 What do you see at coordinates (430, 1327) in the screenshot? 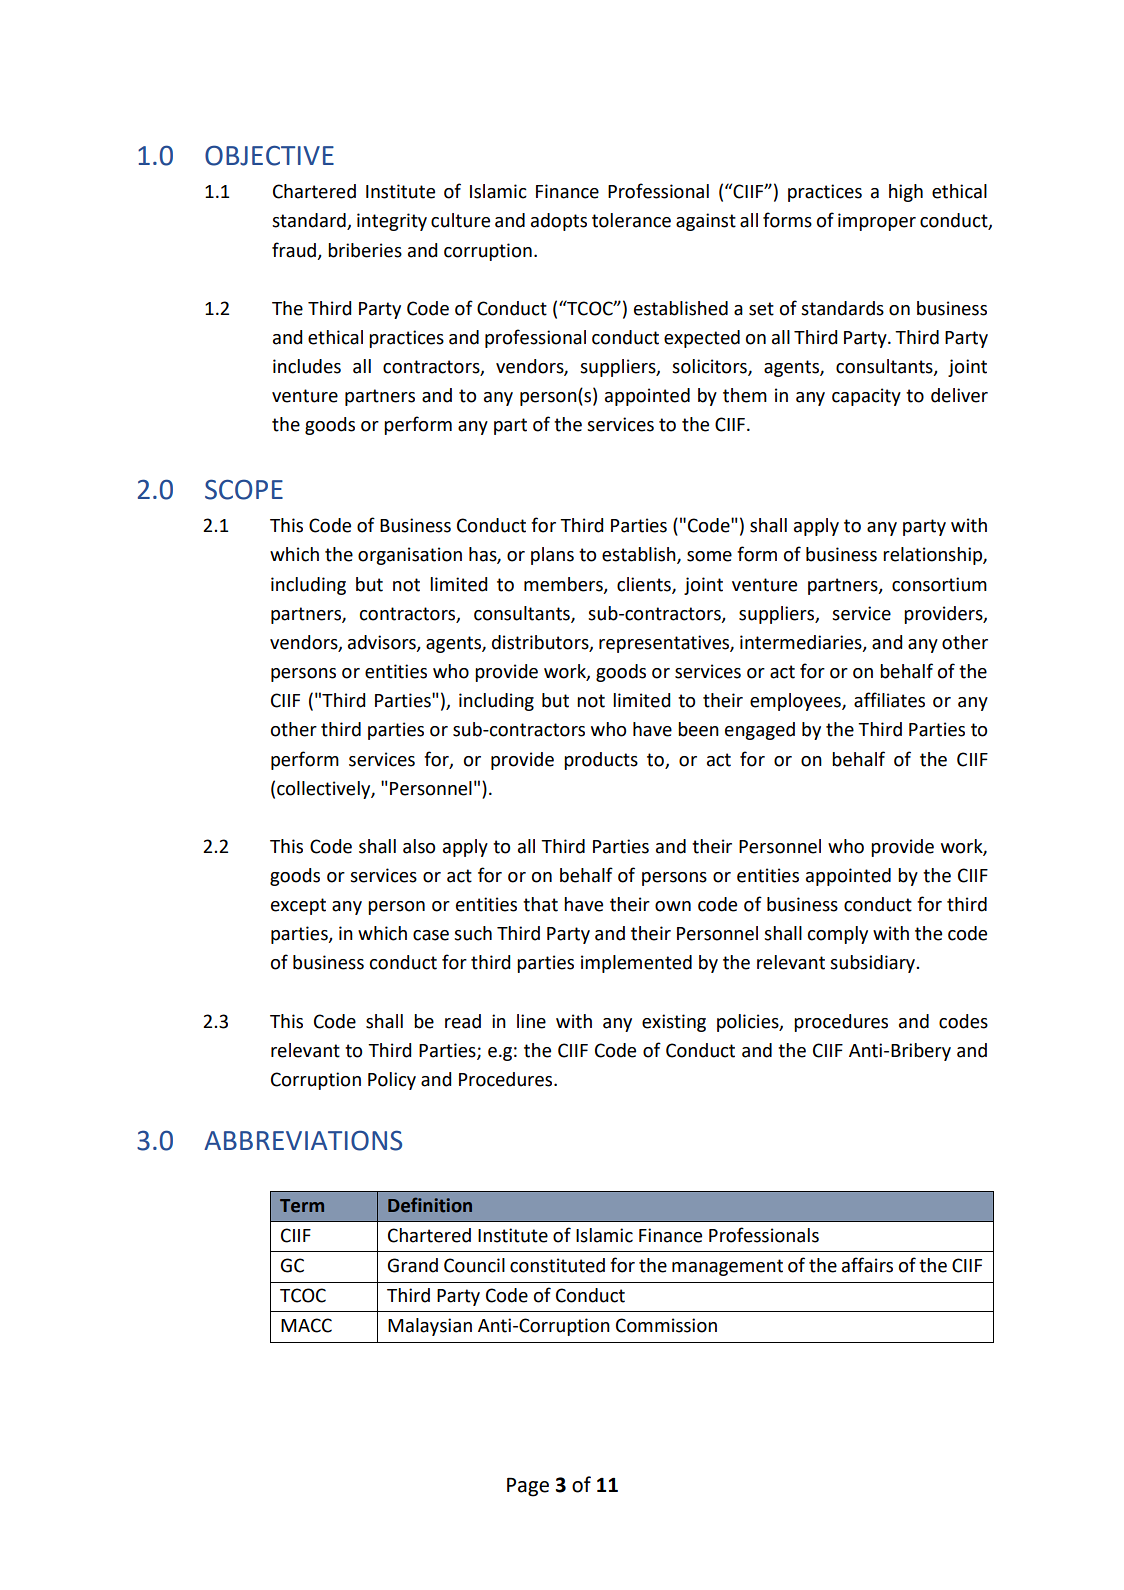
I see `Malaysian` at bounding box center [430, 1327].
